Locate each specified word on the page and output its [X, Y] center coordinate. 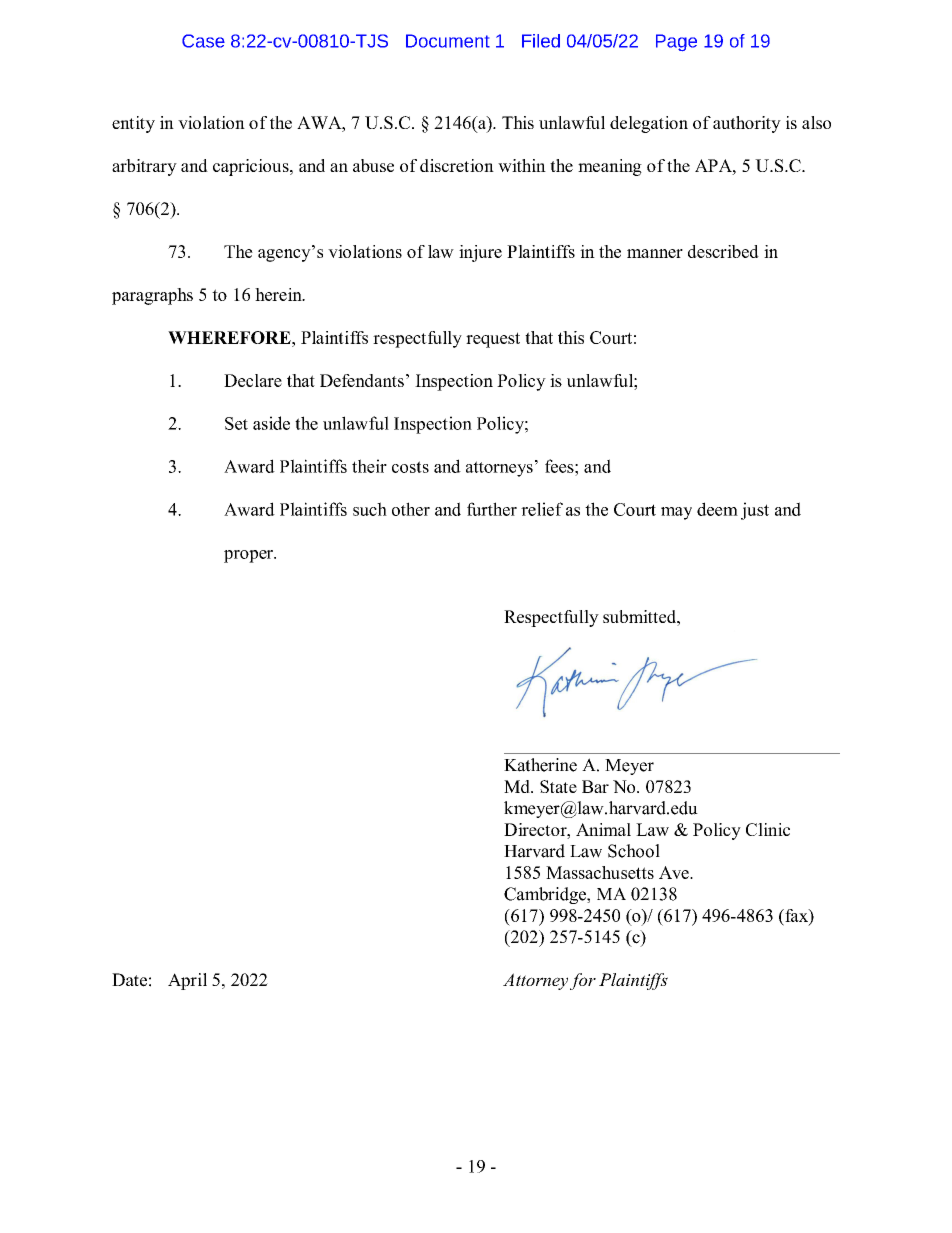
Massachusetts [600, 872]
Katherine [540, 765]
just [755, 511]
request [493, 340]
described [723, 251]
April [187, 981]
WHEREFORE [230, 337]
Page [676, 42]
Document [448, 41]
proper [249, 556]
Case [203, 41]
